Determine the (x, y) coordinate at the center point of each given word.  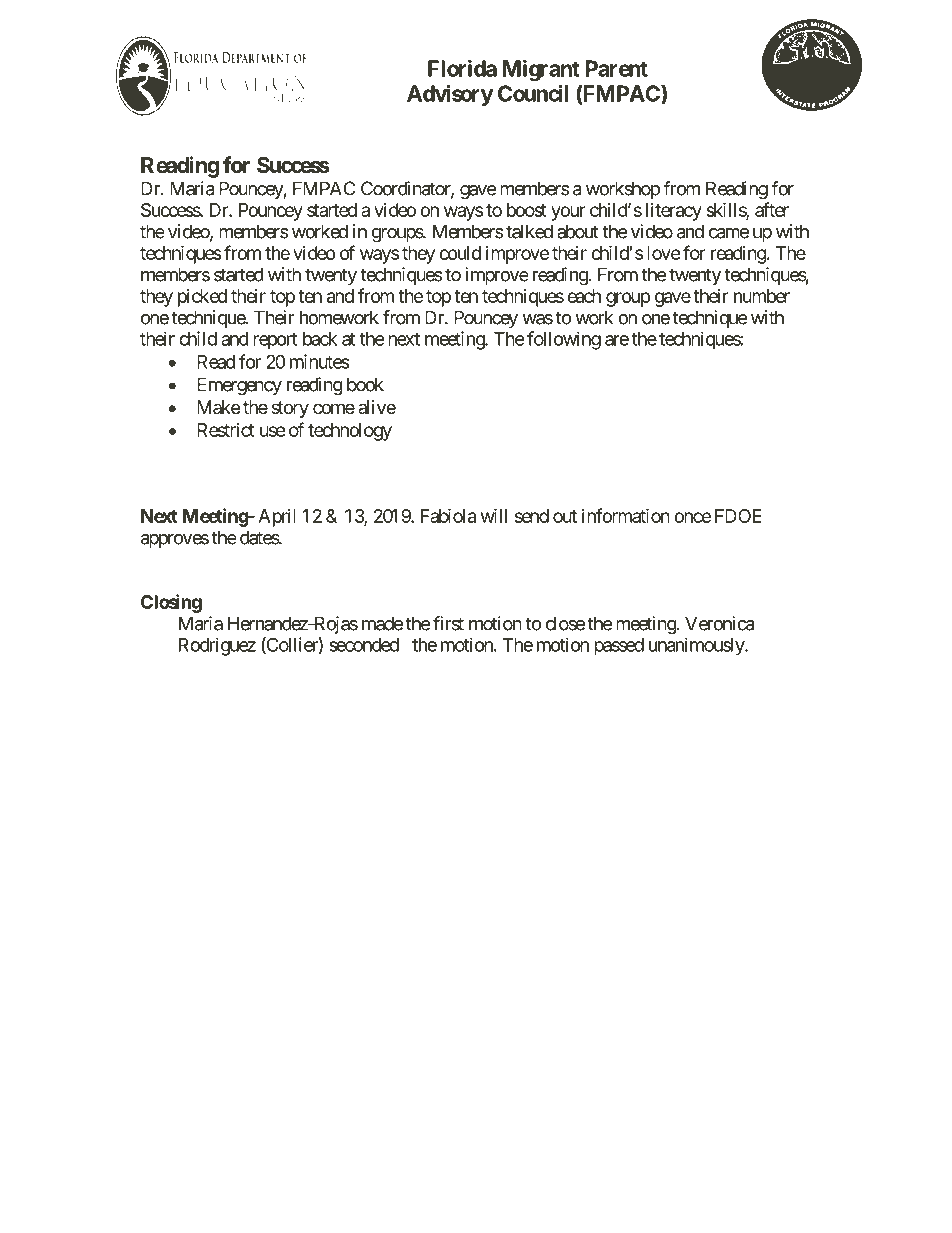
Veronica (719, 623)
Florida (462, 68)
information (626, 515)
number (762, 296)
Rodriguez (217, 646)
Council (533, 93)
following (564, 340)
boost (527, 210)
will (494, 515)
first (448, 623)
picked (202, 298)
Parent (617, 68)
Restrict (226, 430)
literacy (674, 212)
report (275, 341)
